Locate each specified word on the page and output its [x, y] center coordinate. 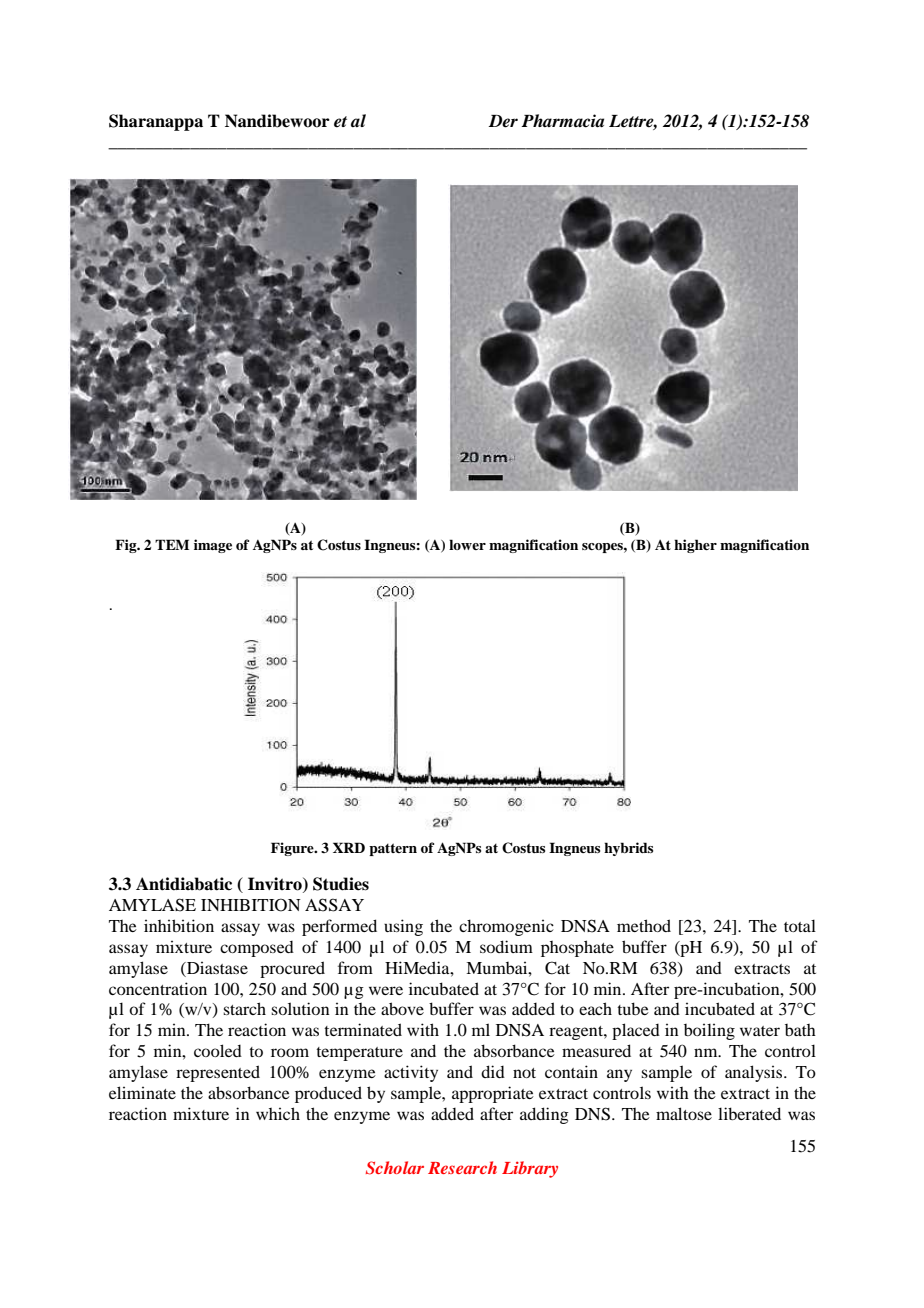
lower [467, 544]
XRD [349, 847]
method [644, 925]
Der [503, 121]
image [213, 546]
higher [695, 546]
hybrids [628, 849]
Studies [341, 884]
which [278, 1113]
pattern [393, 849]
